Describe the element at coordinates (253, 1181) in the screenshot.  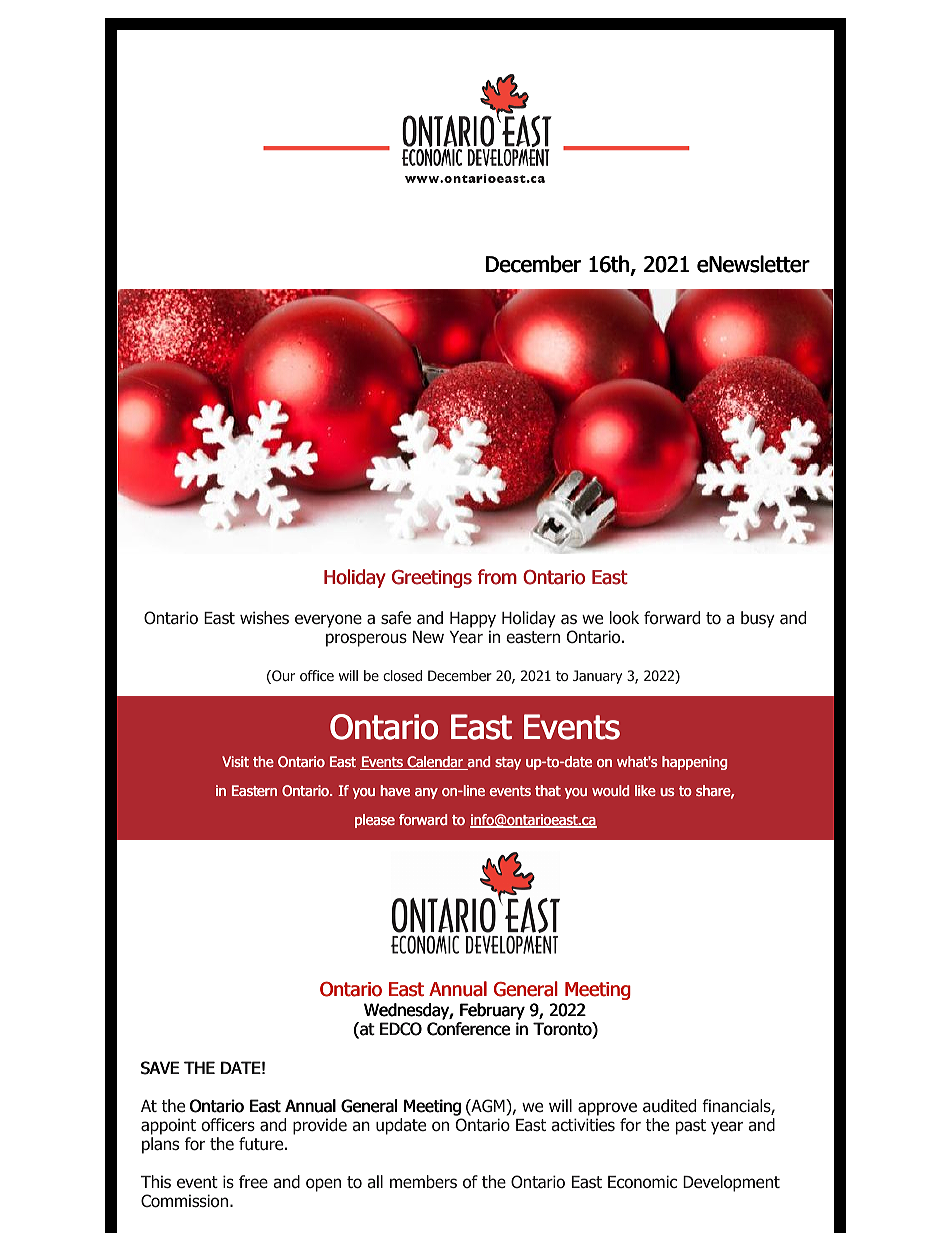
I see `free` at that location.
